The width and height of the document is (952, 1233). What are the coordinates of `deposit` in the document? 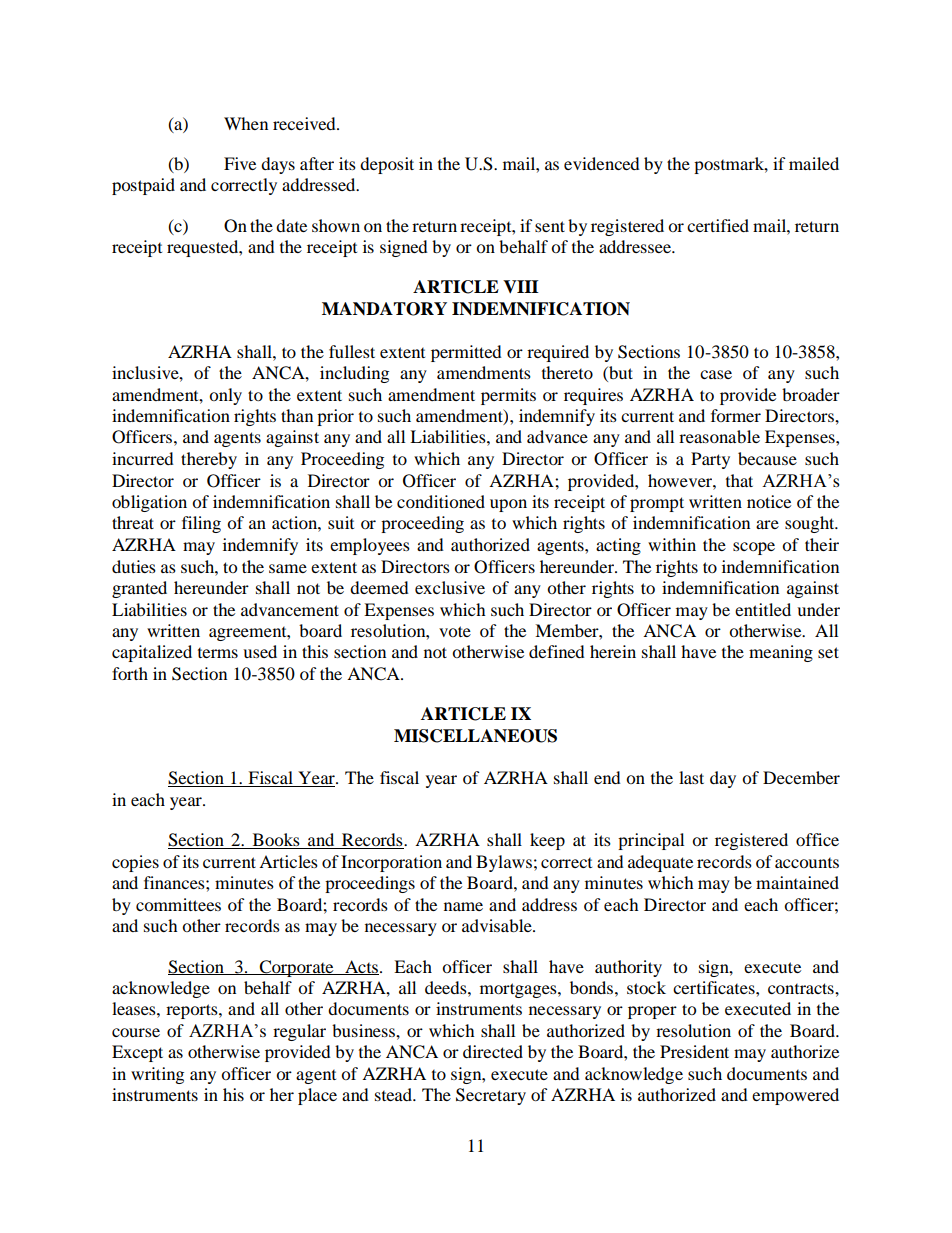 It's located at (387, 165).
